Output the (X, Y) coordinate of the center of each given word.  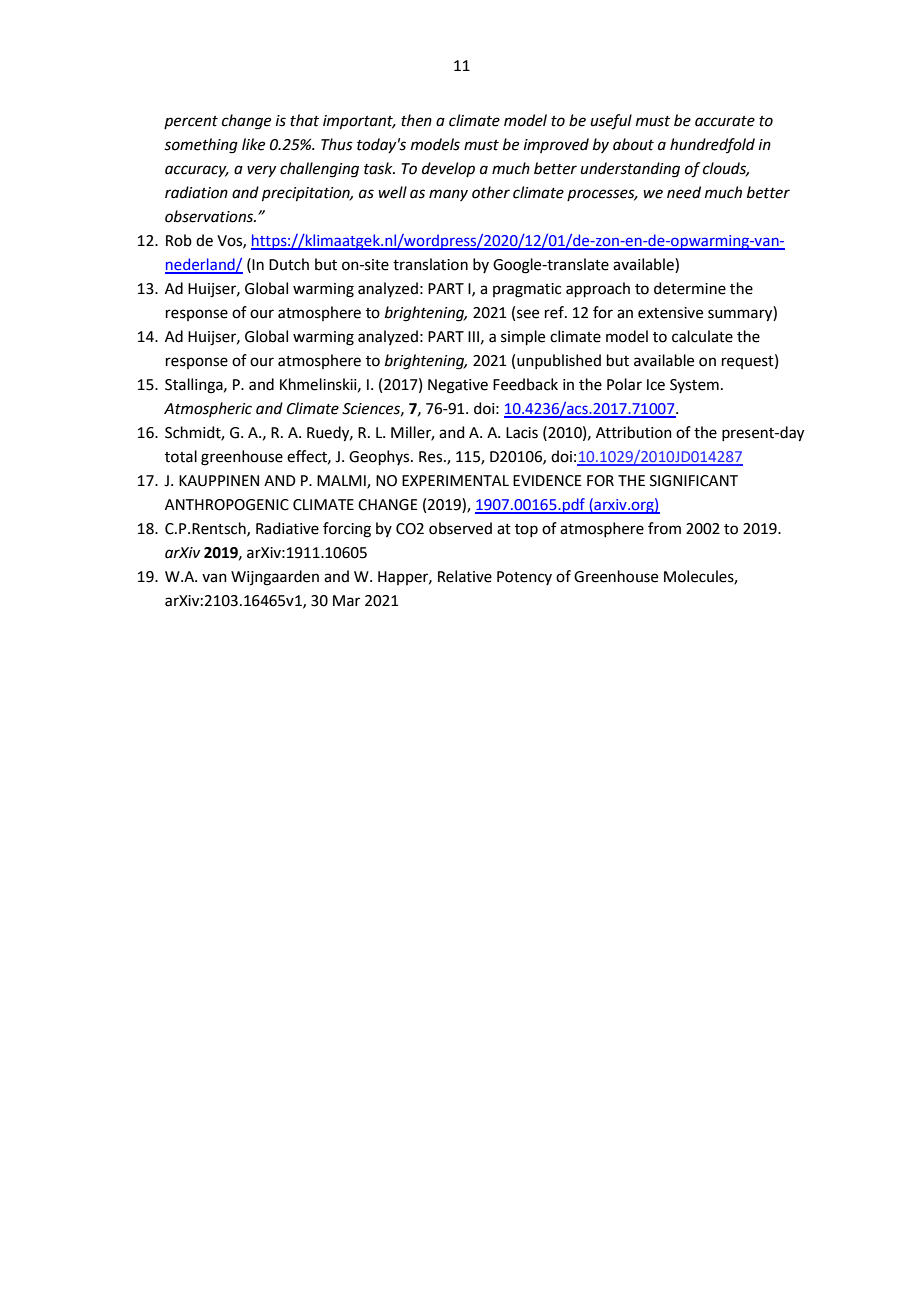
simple (523, 337)
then (416, 120)
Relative (465, 576)
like (253, 144)
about (633, 144)
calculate (702, 336)
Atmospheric (208, 409)
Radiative (287, 528)
